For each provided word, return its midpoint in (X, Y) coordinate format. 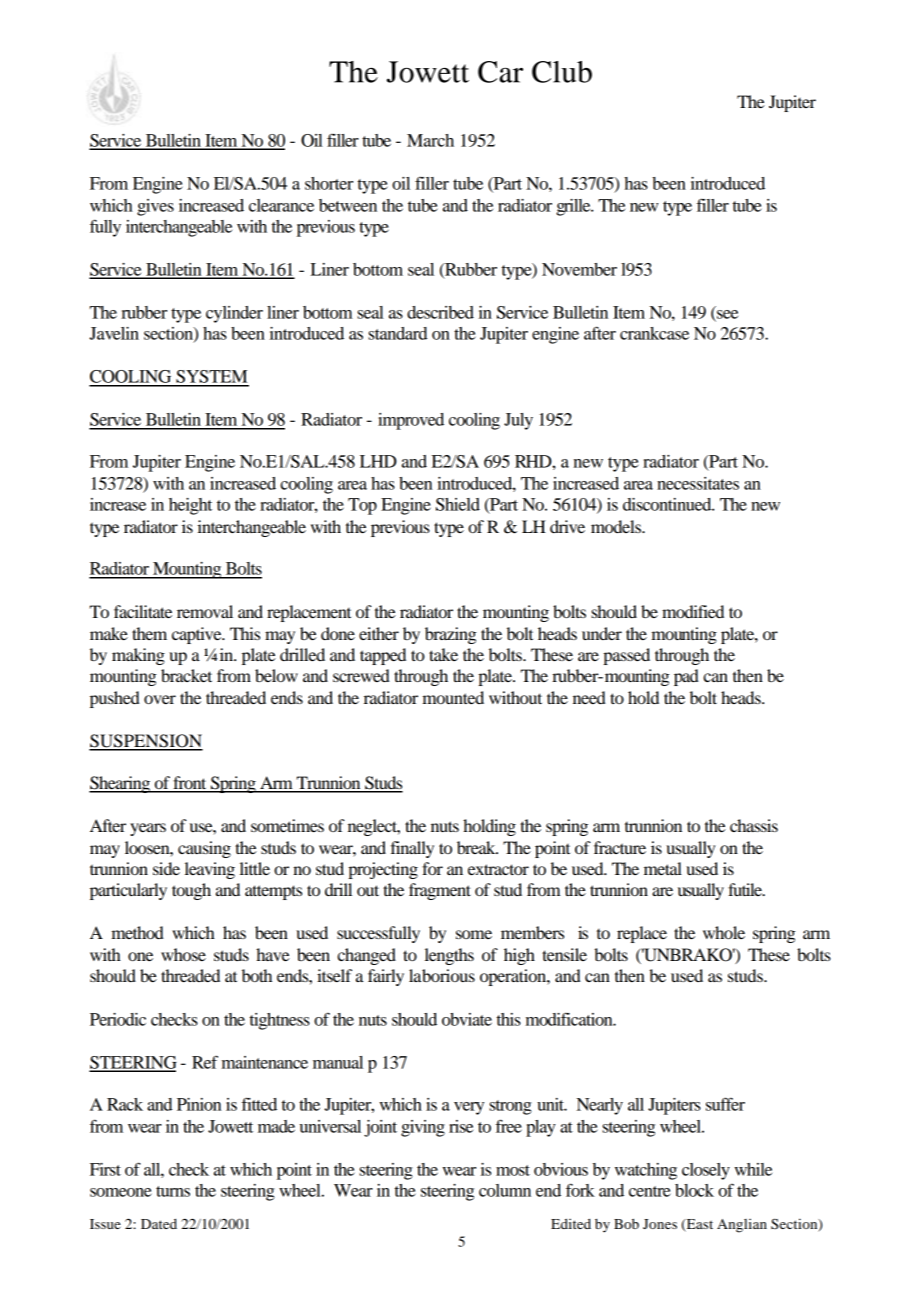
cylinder (234, 314)
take (443, 654)
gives (155, 207)
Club (562, 72)
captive (198, 635)
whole (724, 932)
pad (686, 677)
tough (191, 891)
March (430, 140)
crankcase (654, 333)
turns (173, 1191)
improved (411, 421)
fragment (440, 891)
